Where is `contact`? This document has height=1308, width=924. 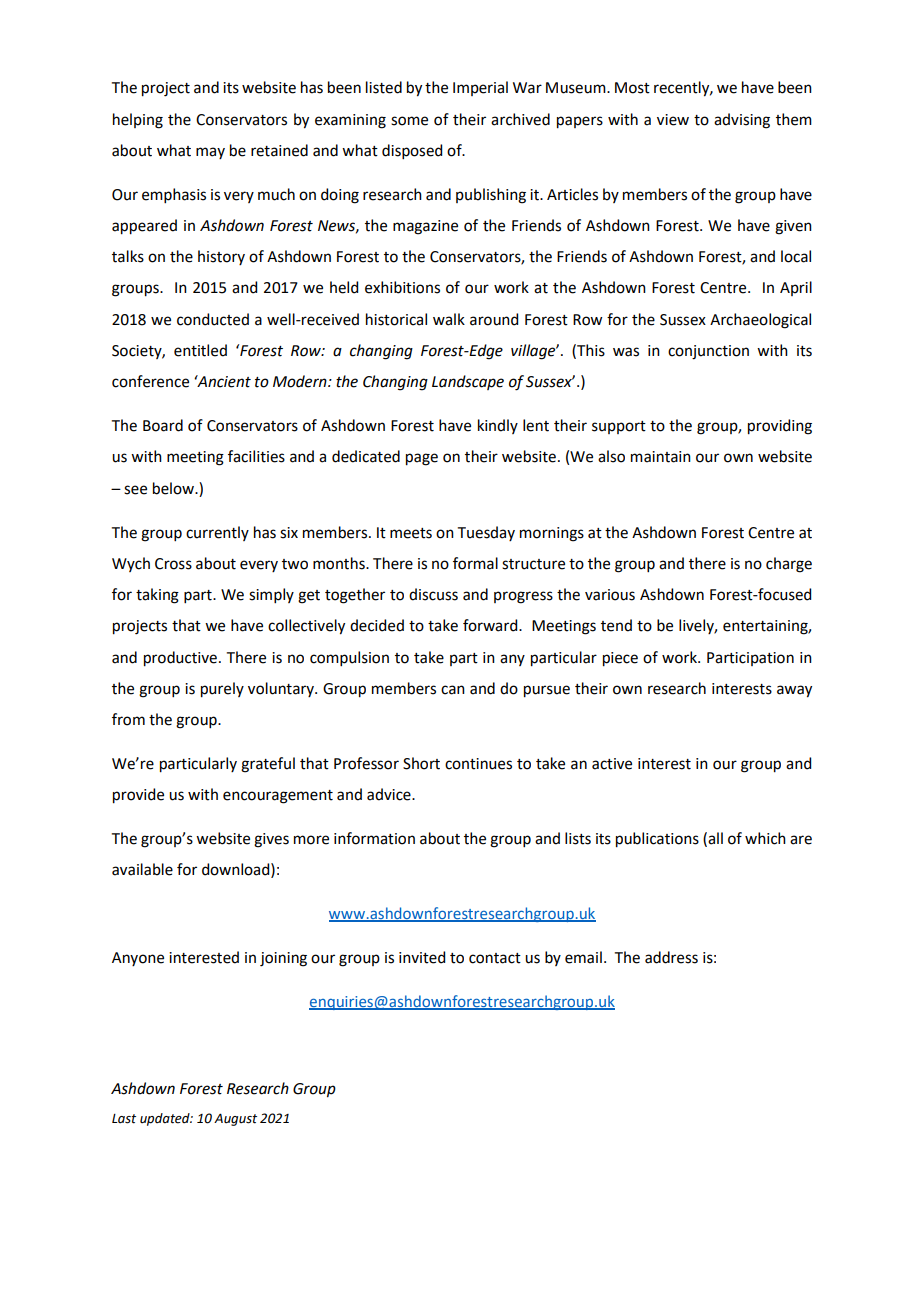 contact is located at coordinates (495, 958).
